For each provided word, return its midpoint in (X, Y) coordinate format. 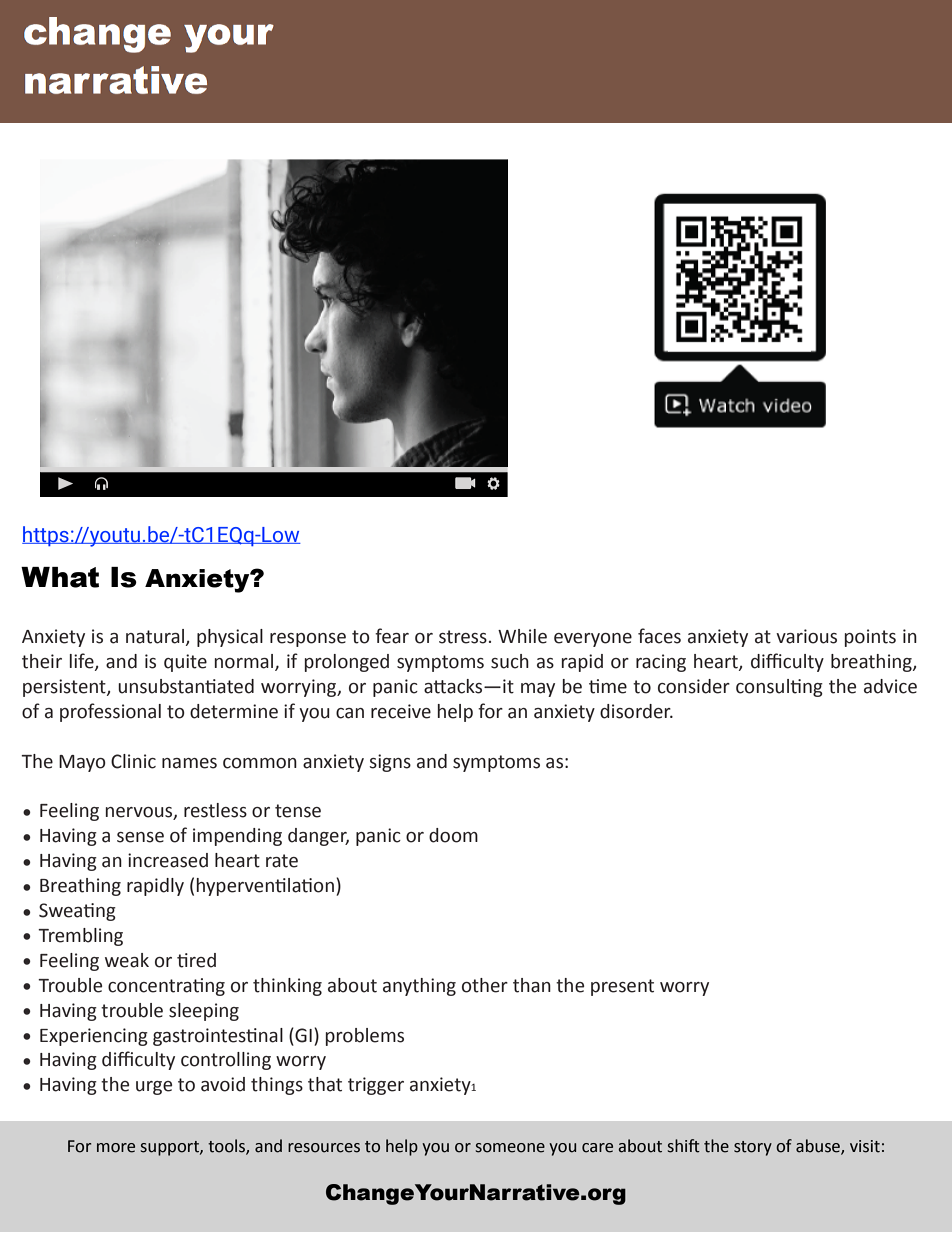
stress (463, 637)
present (622, 987)
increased (168, 860)
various (806, 636)
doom (453, 835)
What (60, 577)
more (116, 1148)
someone (510, 1148)
